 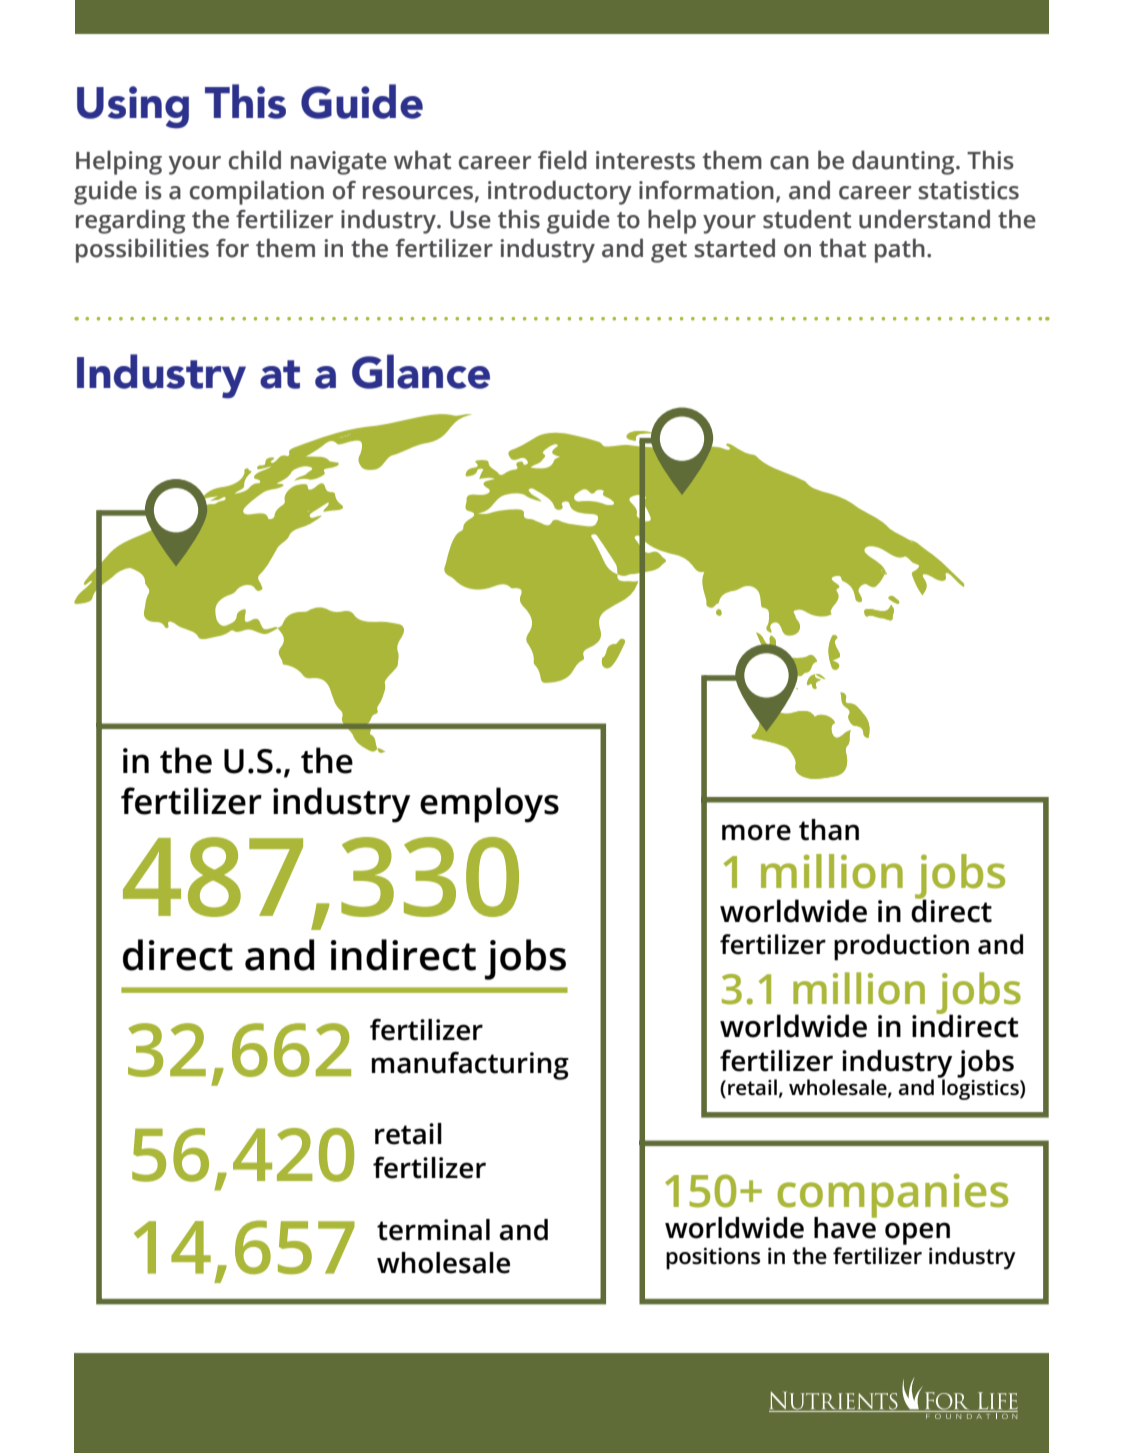 I want to click on field, so click(x=562, y=160).
